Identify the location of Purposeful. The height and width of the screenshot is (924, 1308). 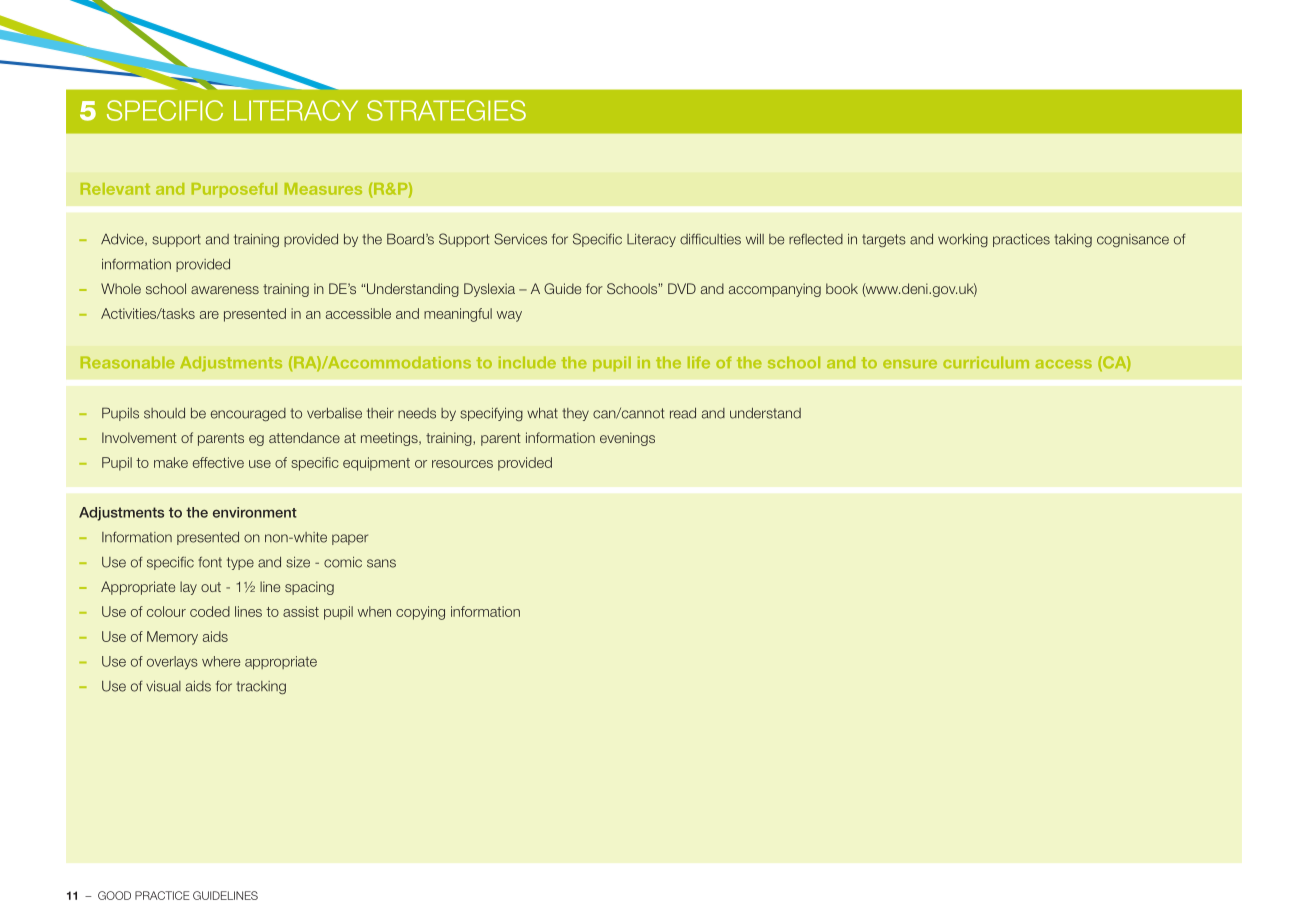
(234, 190).
